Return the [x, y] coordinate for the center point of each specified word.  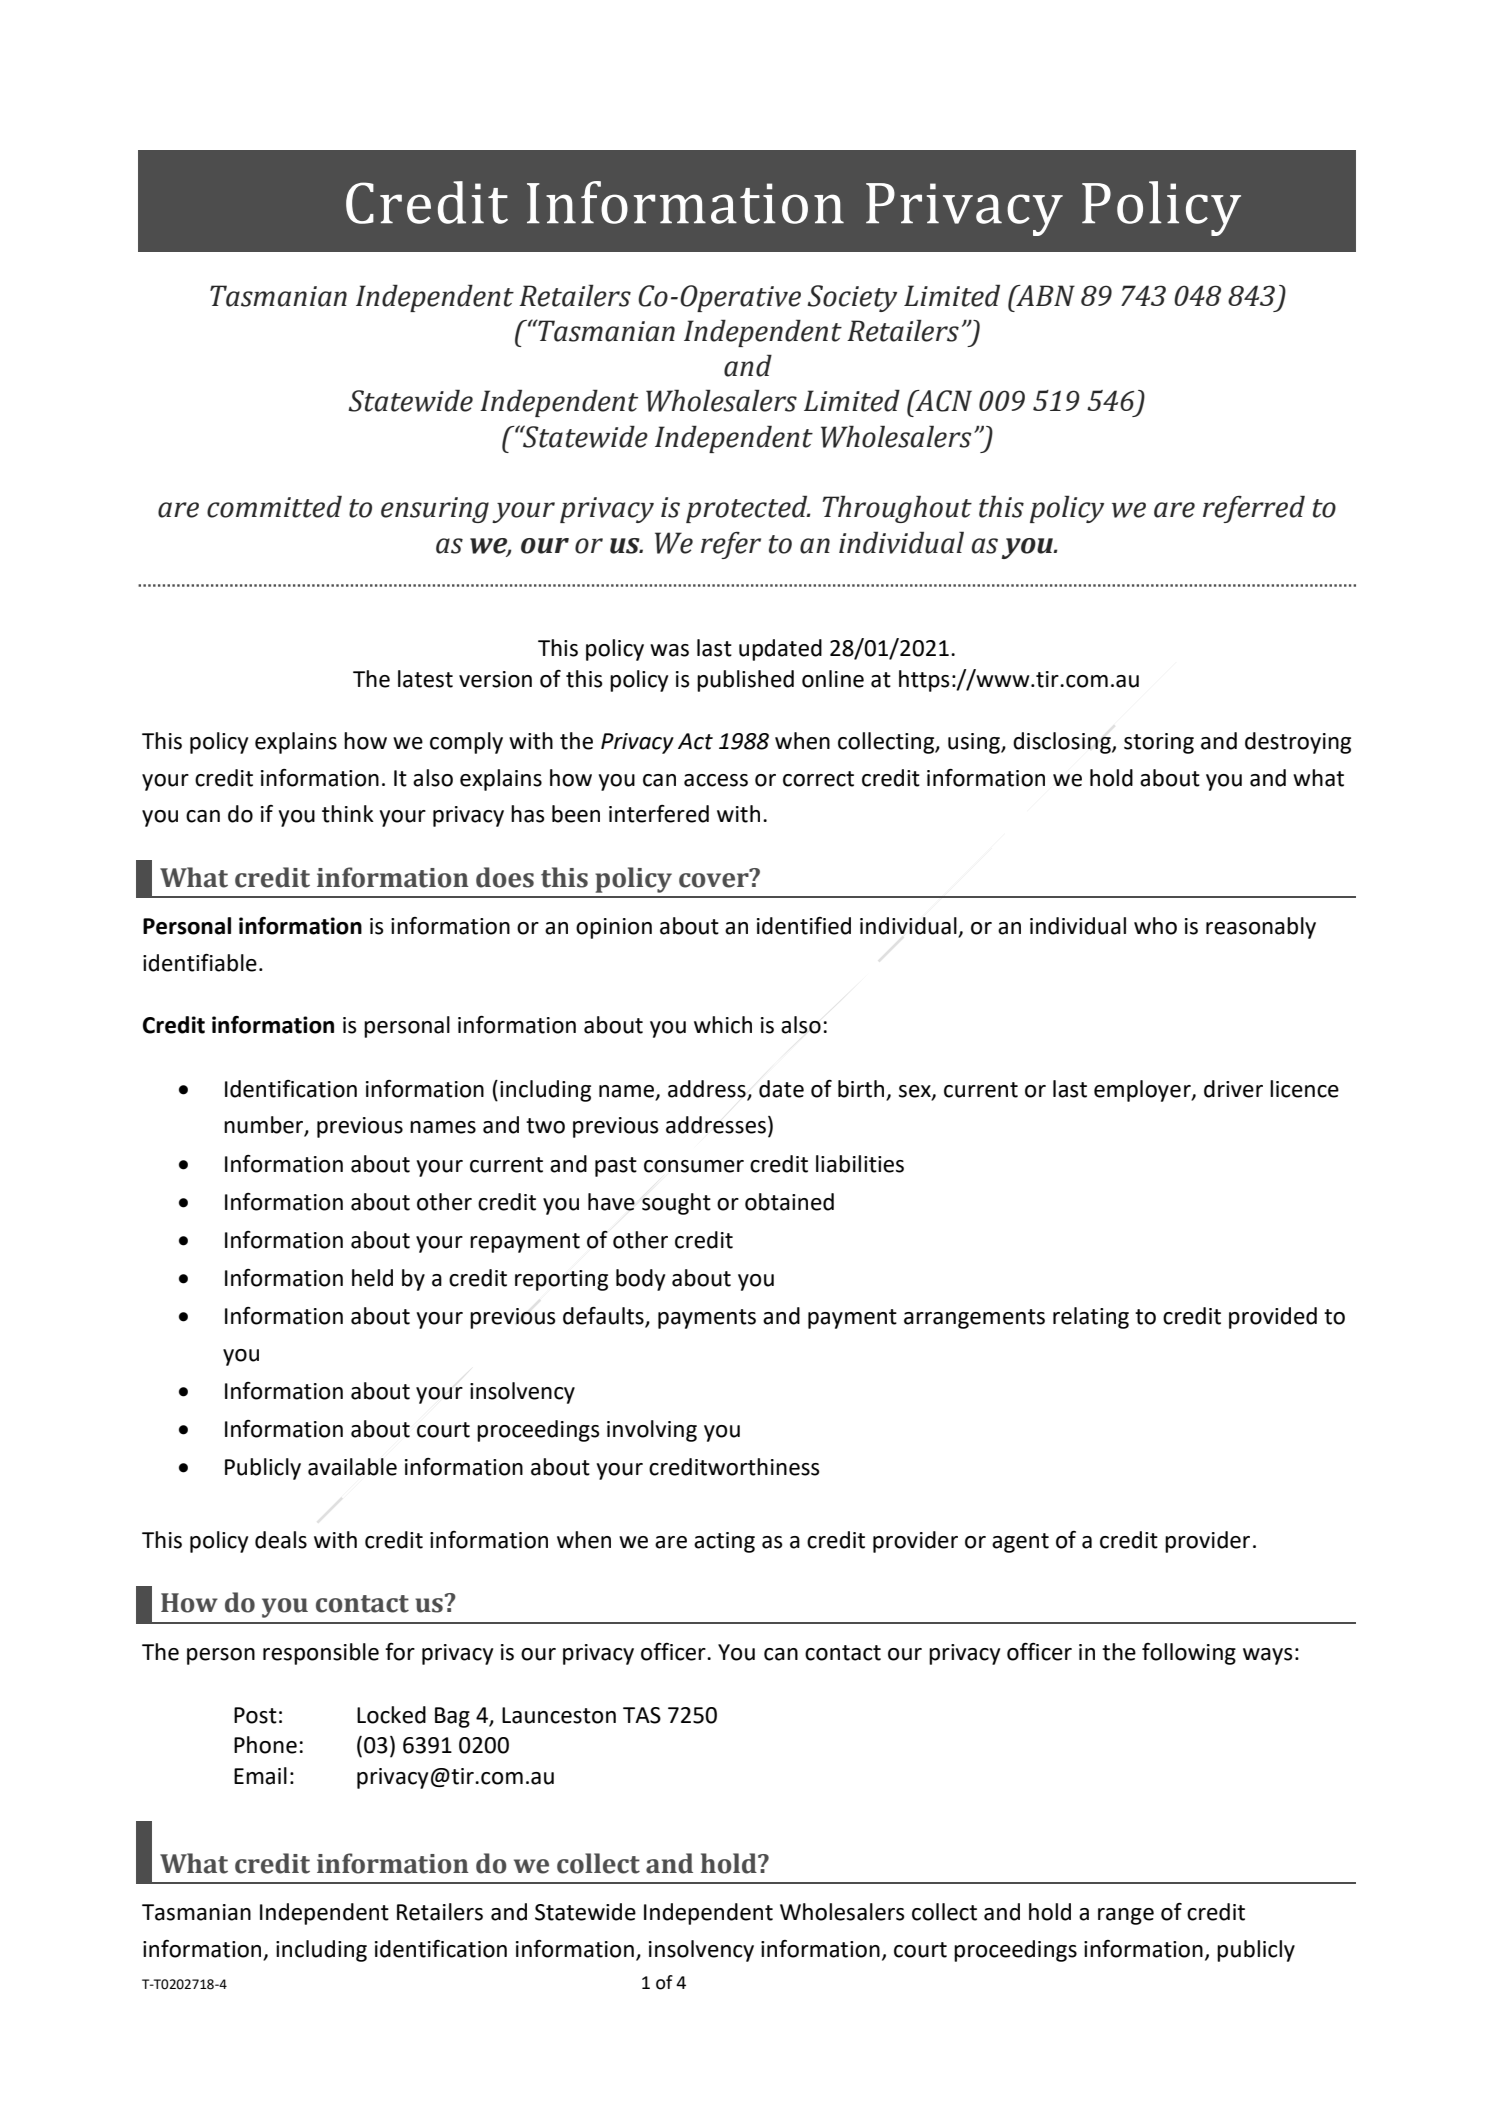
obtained [789, 1202]
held [372, 1278]
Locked [391, 1715]
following [1189, 1654]
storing [1159, 743]
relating [1091, 1318]
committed [274, 507]
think [348, 814]
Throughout [897, 509]
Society [852, 298]
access [716, 780]
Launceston [559, 1715]
